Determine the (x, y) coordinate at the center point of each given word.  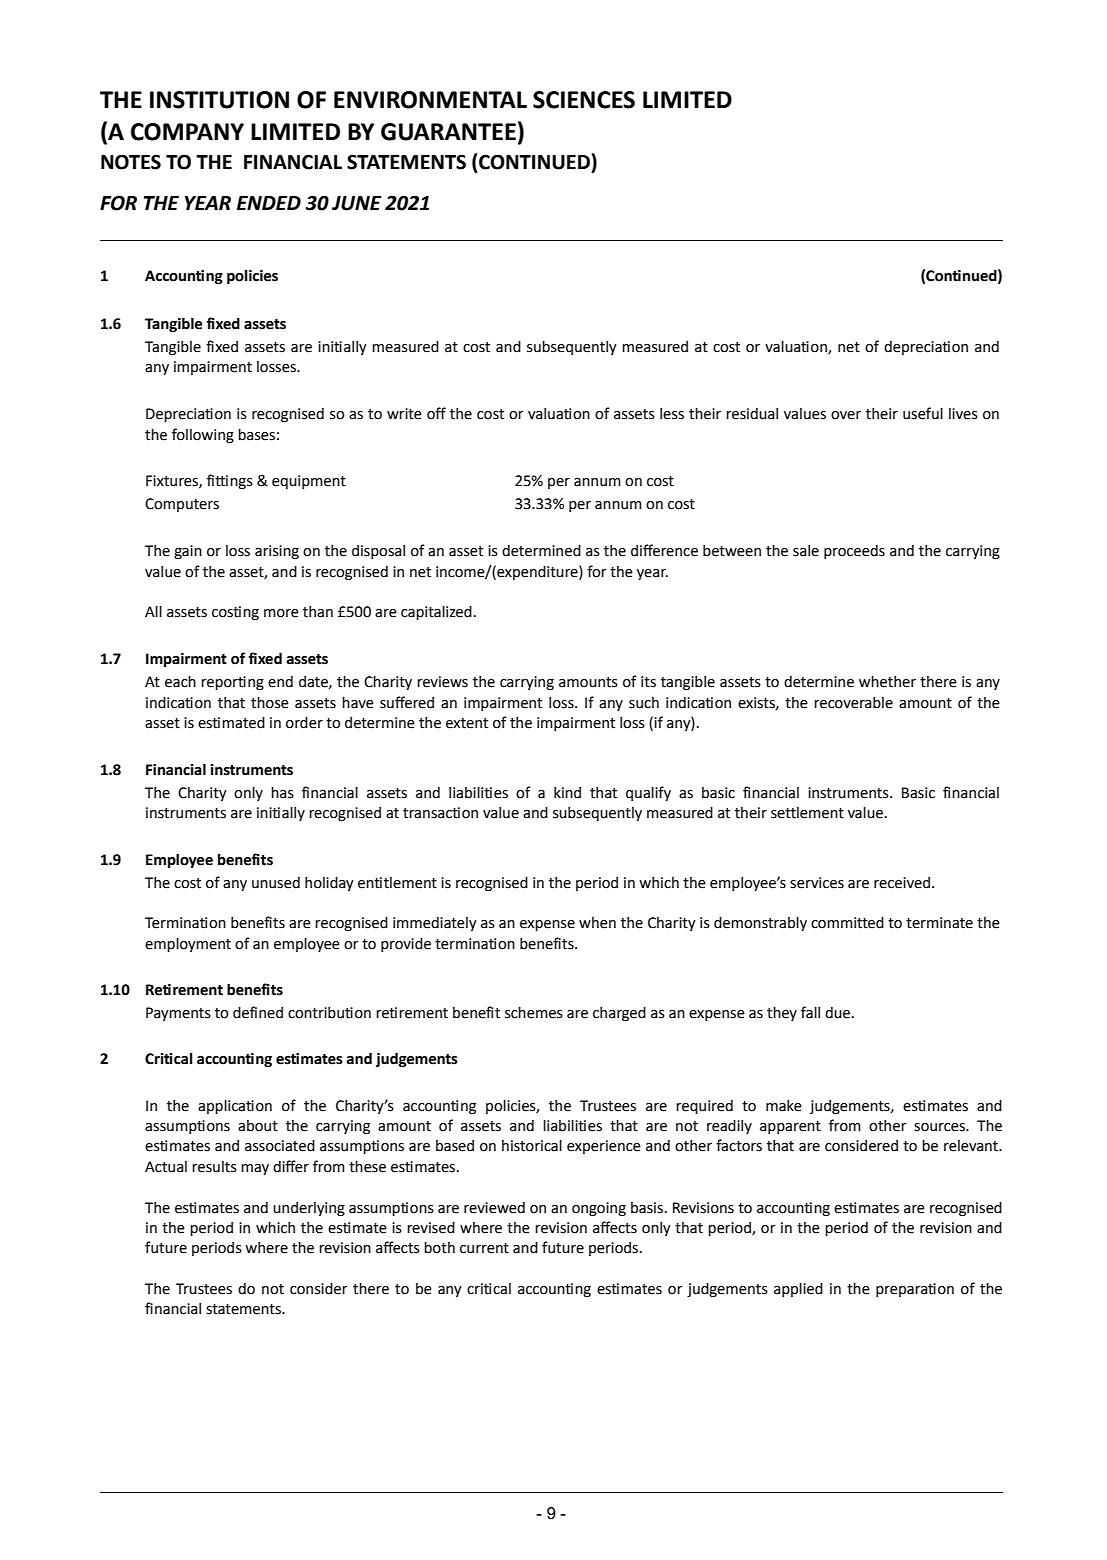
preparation (915, 1290)
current (484, 1248)
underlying (309, 1209)
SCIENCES (584, 100)
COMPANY (187, 132)
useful (923, 413)
